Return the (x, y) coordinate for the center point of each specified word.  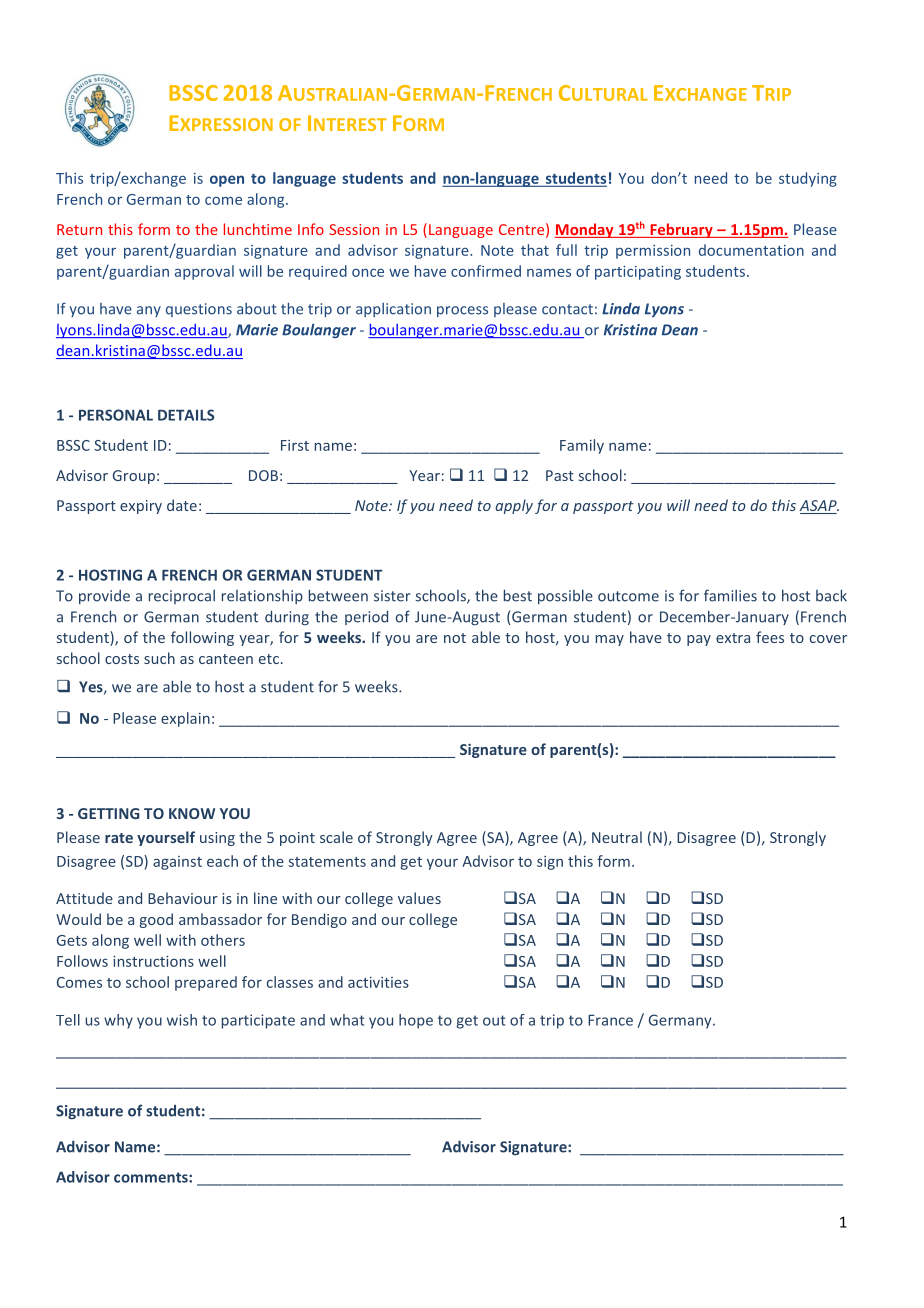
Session (354, 229)
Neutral (617, 837)
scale (336, 837)
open (227, 181)
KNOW (192, 813)
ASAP (819, 507)
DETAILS (186, 415)
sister (392, 596)
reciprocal (182, 597)
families (730, 595)
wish (182, 1020)
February (681, 230)
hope (416, 1021)
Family (582, 446)
